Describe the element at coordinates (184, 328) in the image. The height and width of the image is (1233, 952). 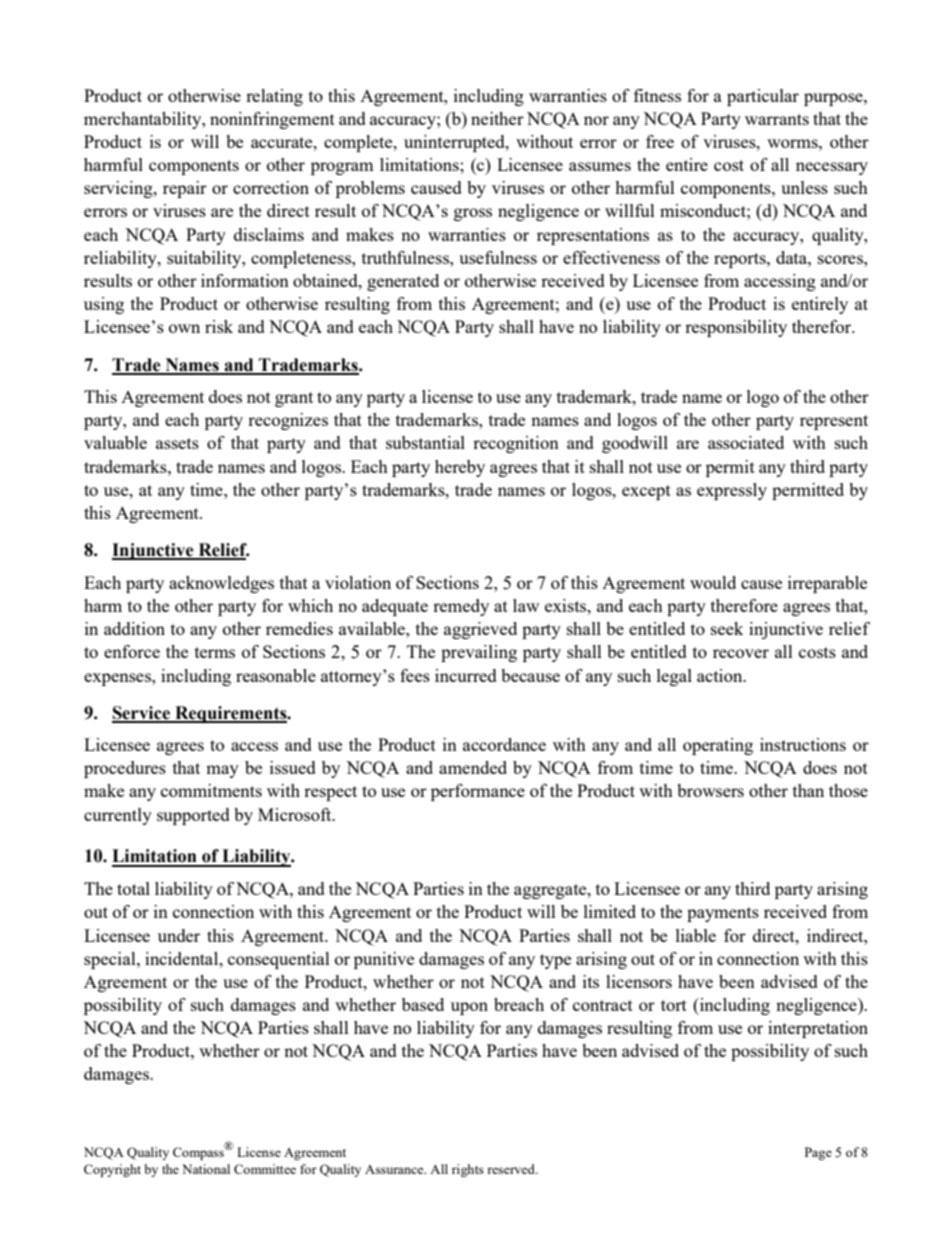
I see `own` at that location.
